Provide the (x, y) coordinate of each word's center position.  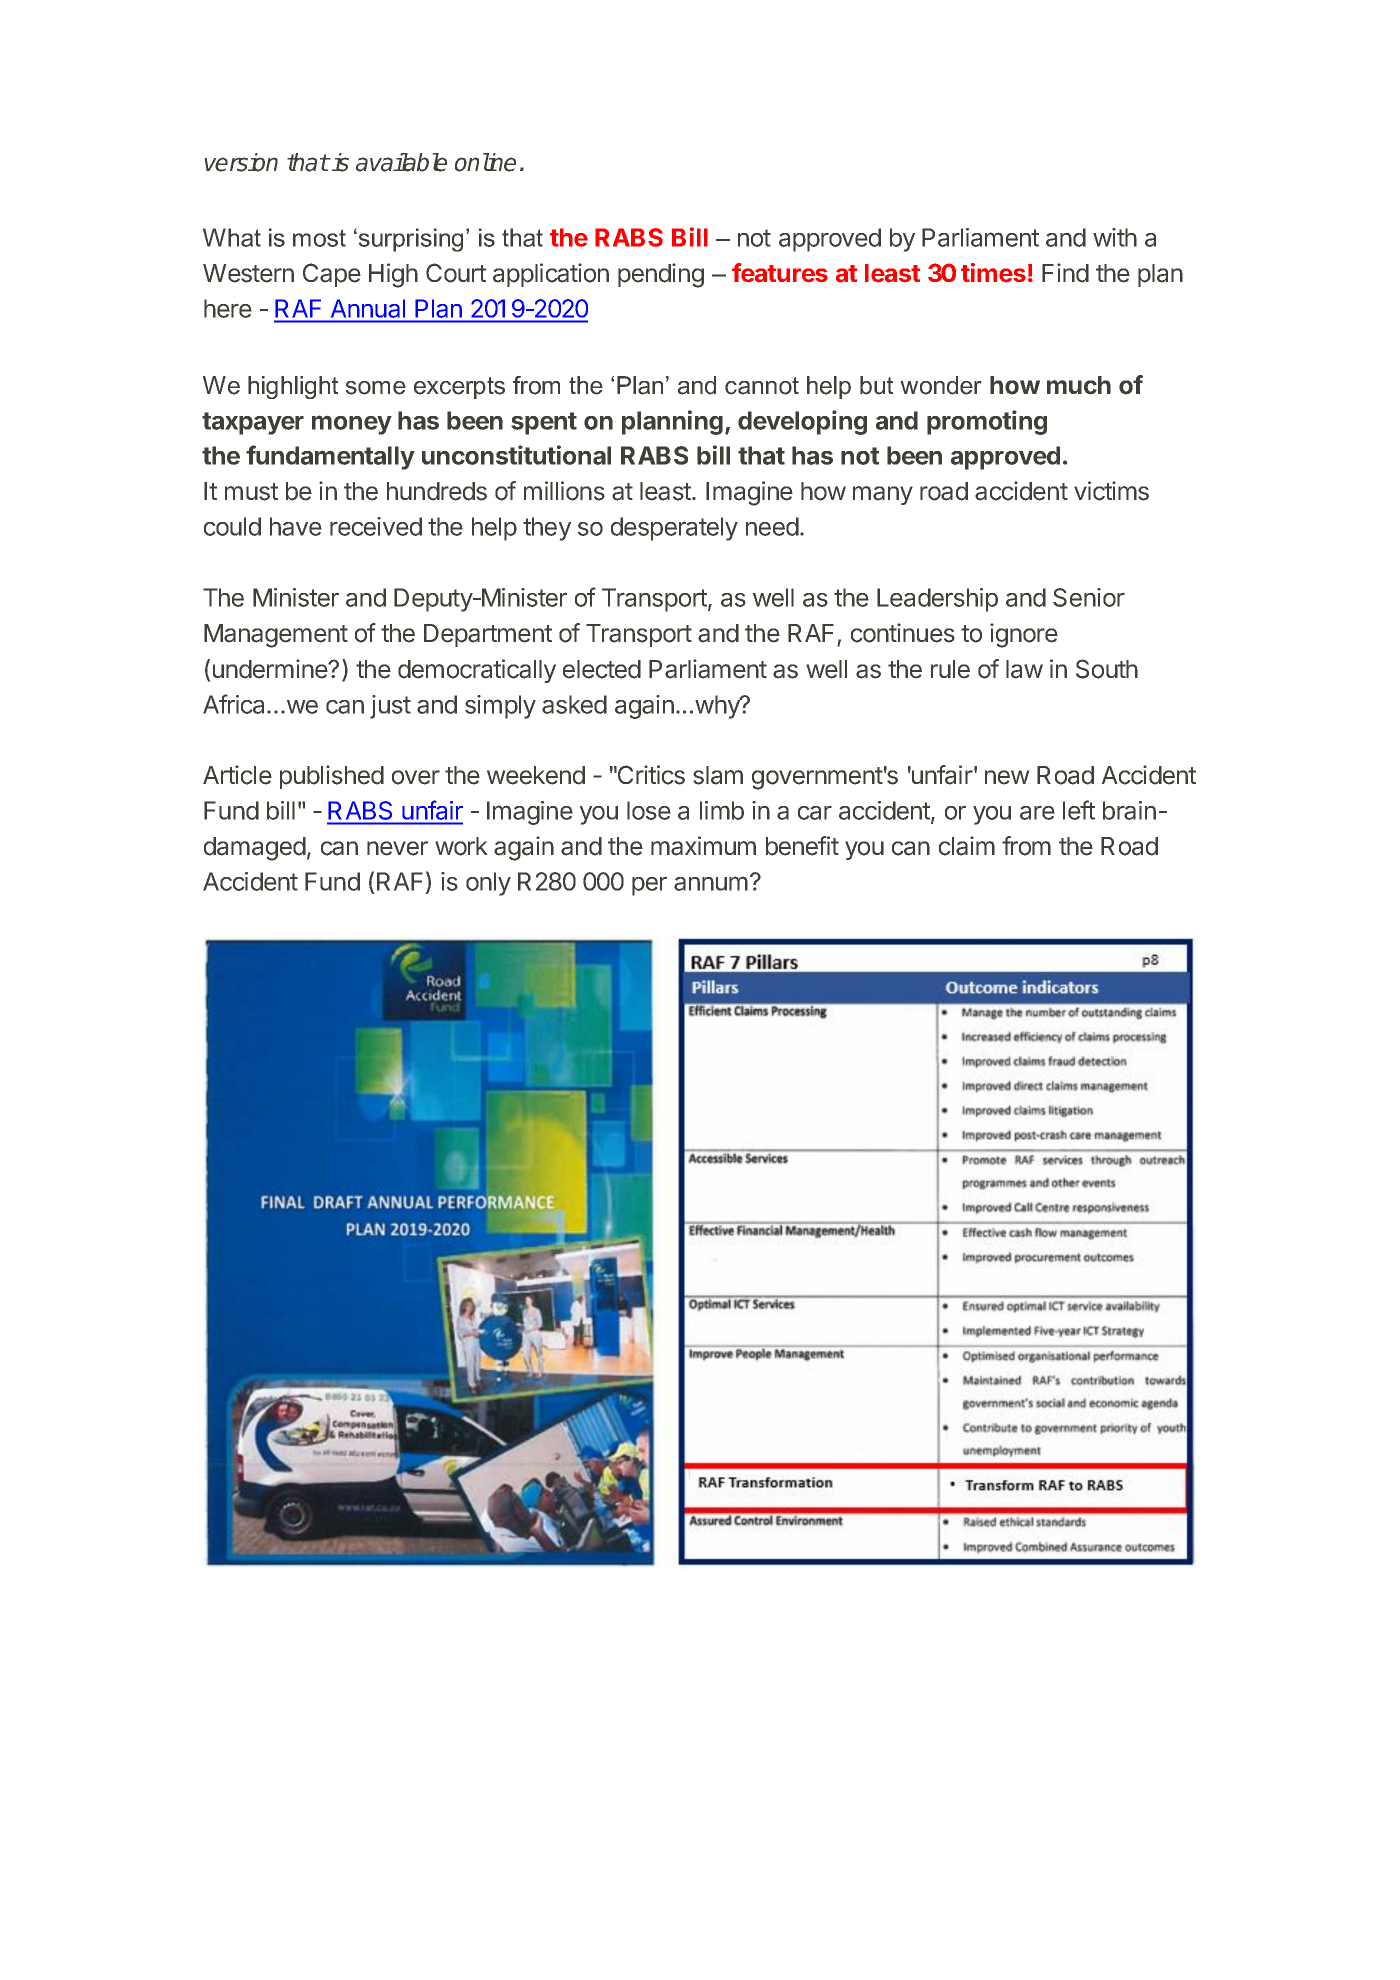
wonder (941, 385)
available (401, 162)
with (1115, 237)
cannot (762, 386)
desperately (674, 529)
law (1024, 669)
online (485, 162)
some (376, 388)
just (390, 707)
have (296, 526)
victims (1111, 491)
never (397, 848)
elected (602, 669)
